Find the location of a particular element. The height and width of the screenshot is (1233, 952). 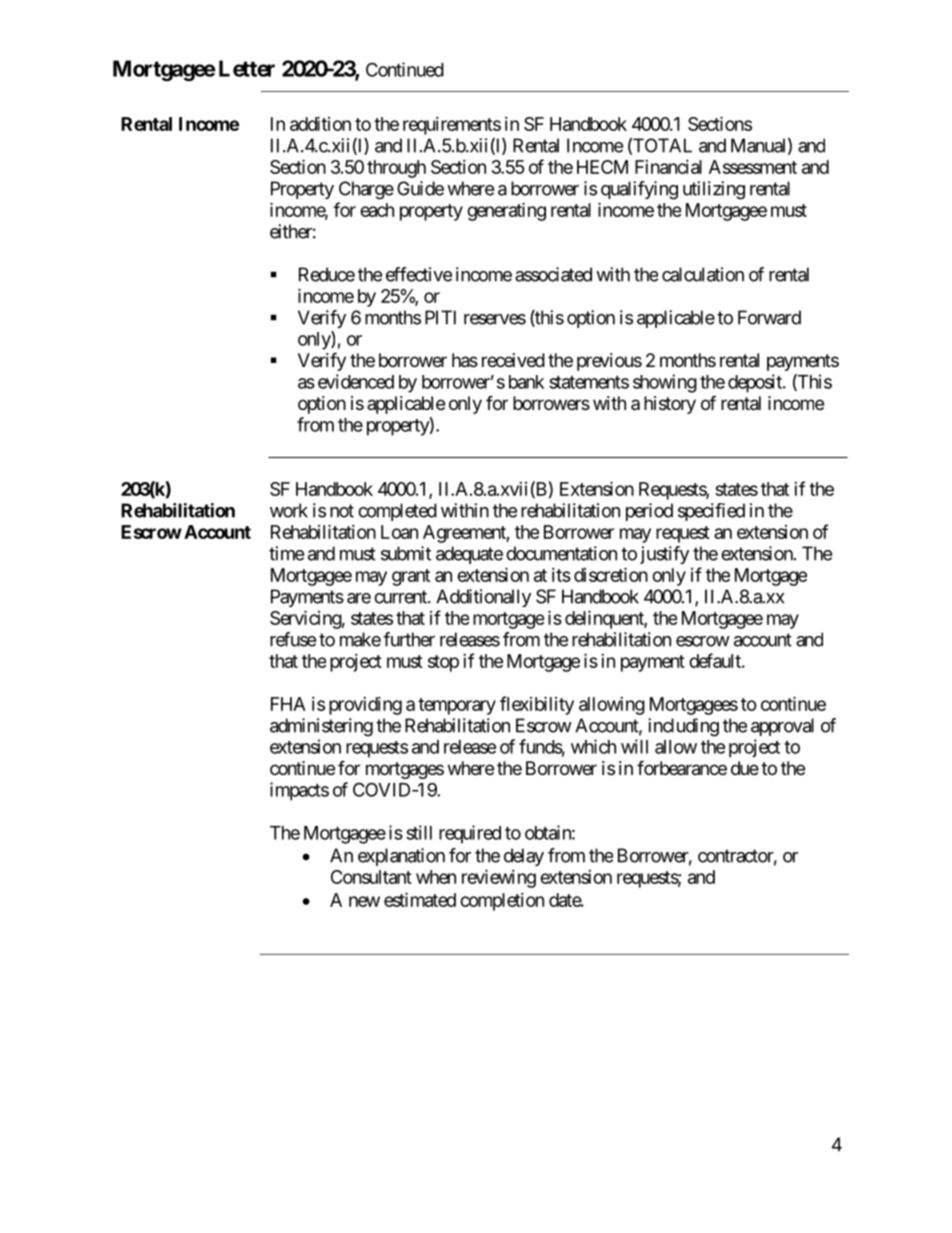

Assessment is located at coordinates (753, 167).
